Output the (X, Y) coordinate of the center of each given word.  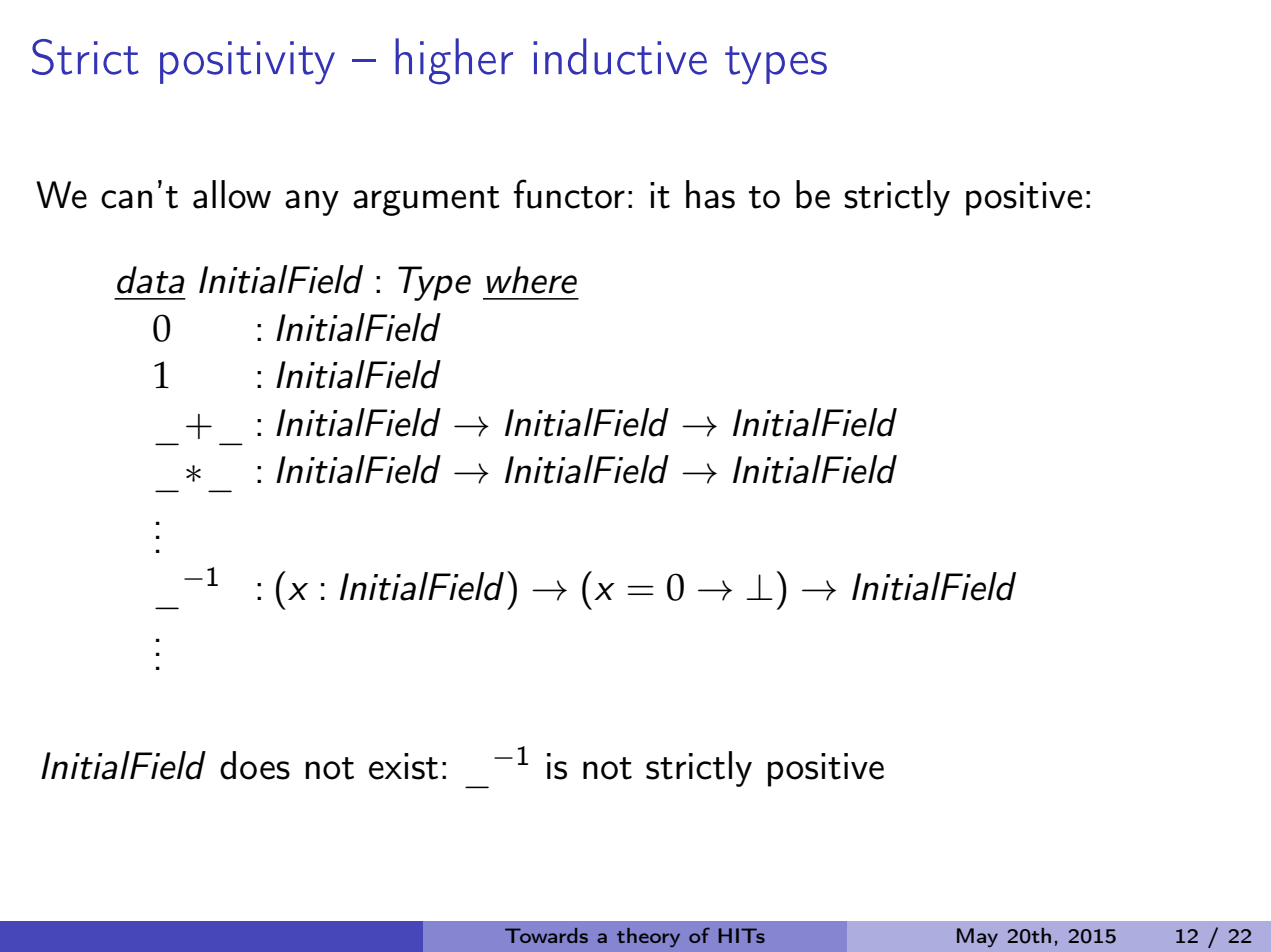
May (977, 937)
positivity (247, 63)
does (255, 765)
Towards (546, 935)
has (710, 194)
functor (569, 194)
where (531, 280)
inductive (620, 56)
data (151, 280)
